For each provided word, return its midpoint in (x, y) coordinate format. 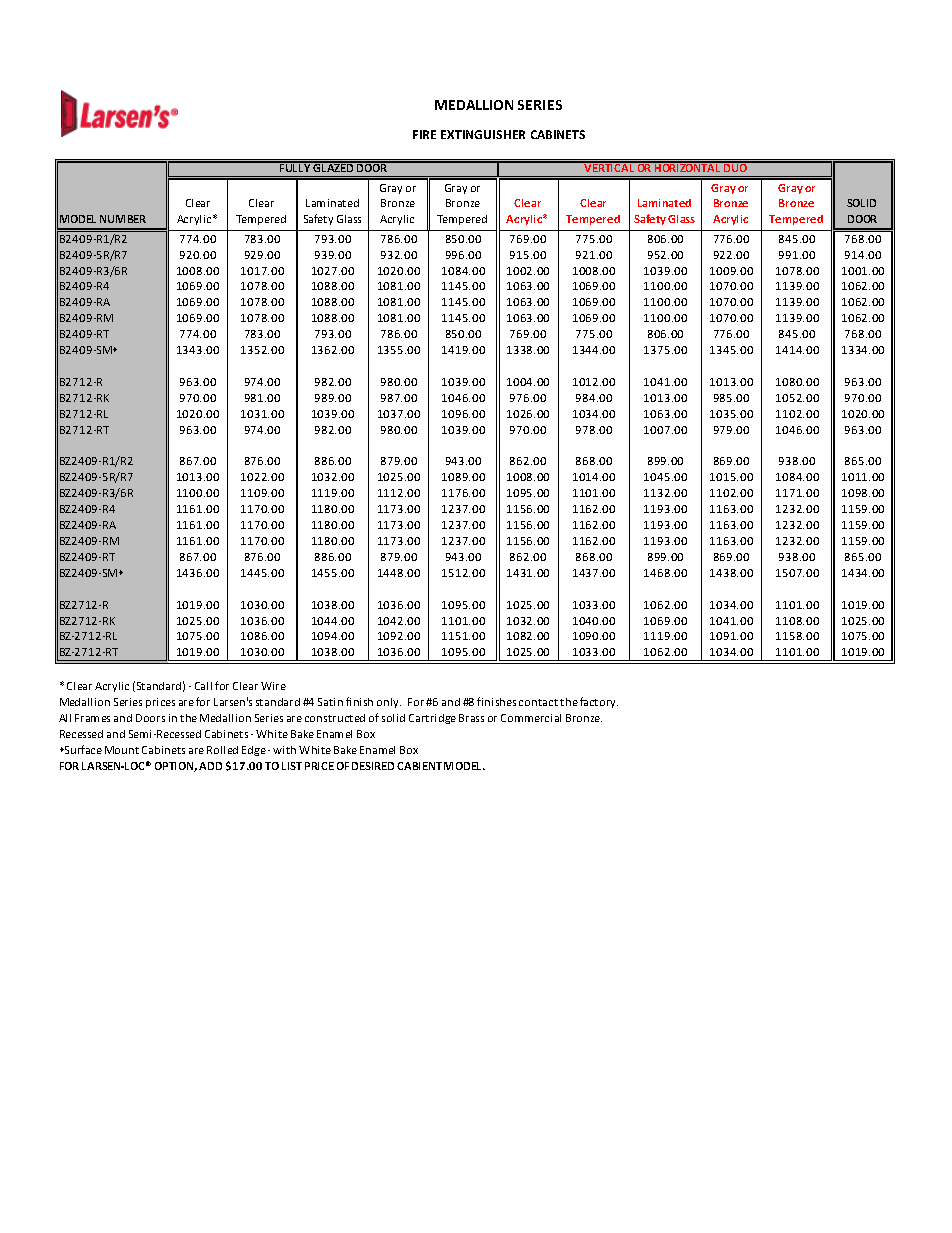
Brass (471, 718)
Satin (330, 702)
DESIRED (373, 766)
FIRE (424, 134)
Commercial (531, 718)
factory (599, 702)
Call (203, 686)
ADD (210, 766)
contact (538, 702)
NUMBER (123, 219)
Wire (273, 686)
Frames (92, 718)
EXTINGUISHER (483, 134)
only (389, 703)
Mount (122, 750)
